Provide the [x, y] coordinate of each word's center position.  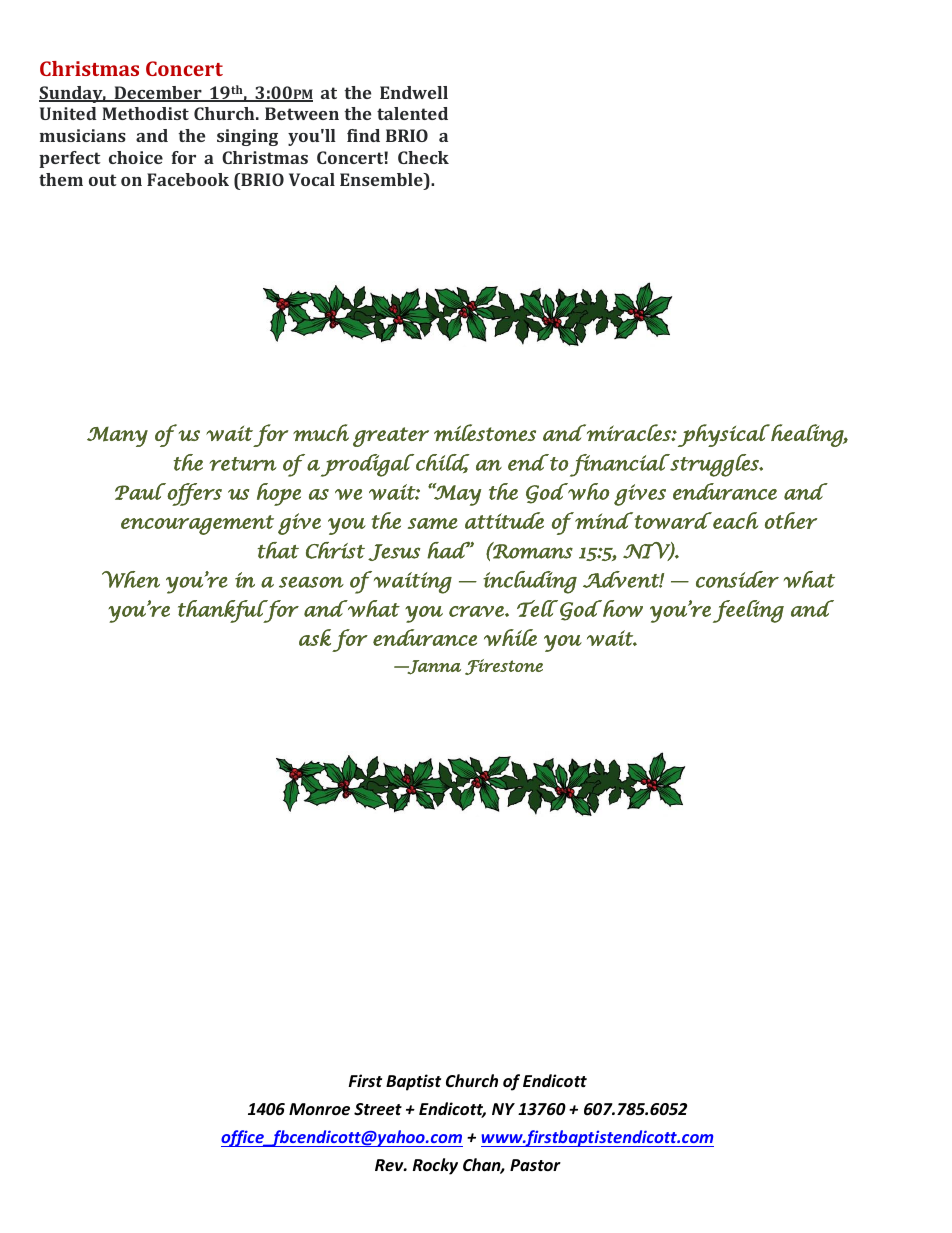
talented [412, 113]
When [131, 579]
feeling [748, 611]
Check [423, 157]
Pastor [535, 1165]
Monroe [319, 1109]
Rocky [435, 1166]
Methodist [145, 113]
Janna [433, 667]
